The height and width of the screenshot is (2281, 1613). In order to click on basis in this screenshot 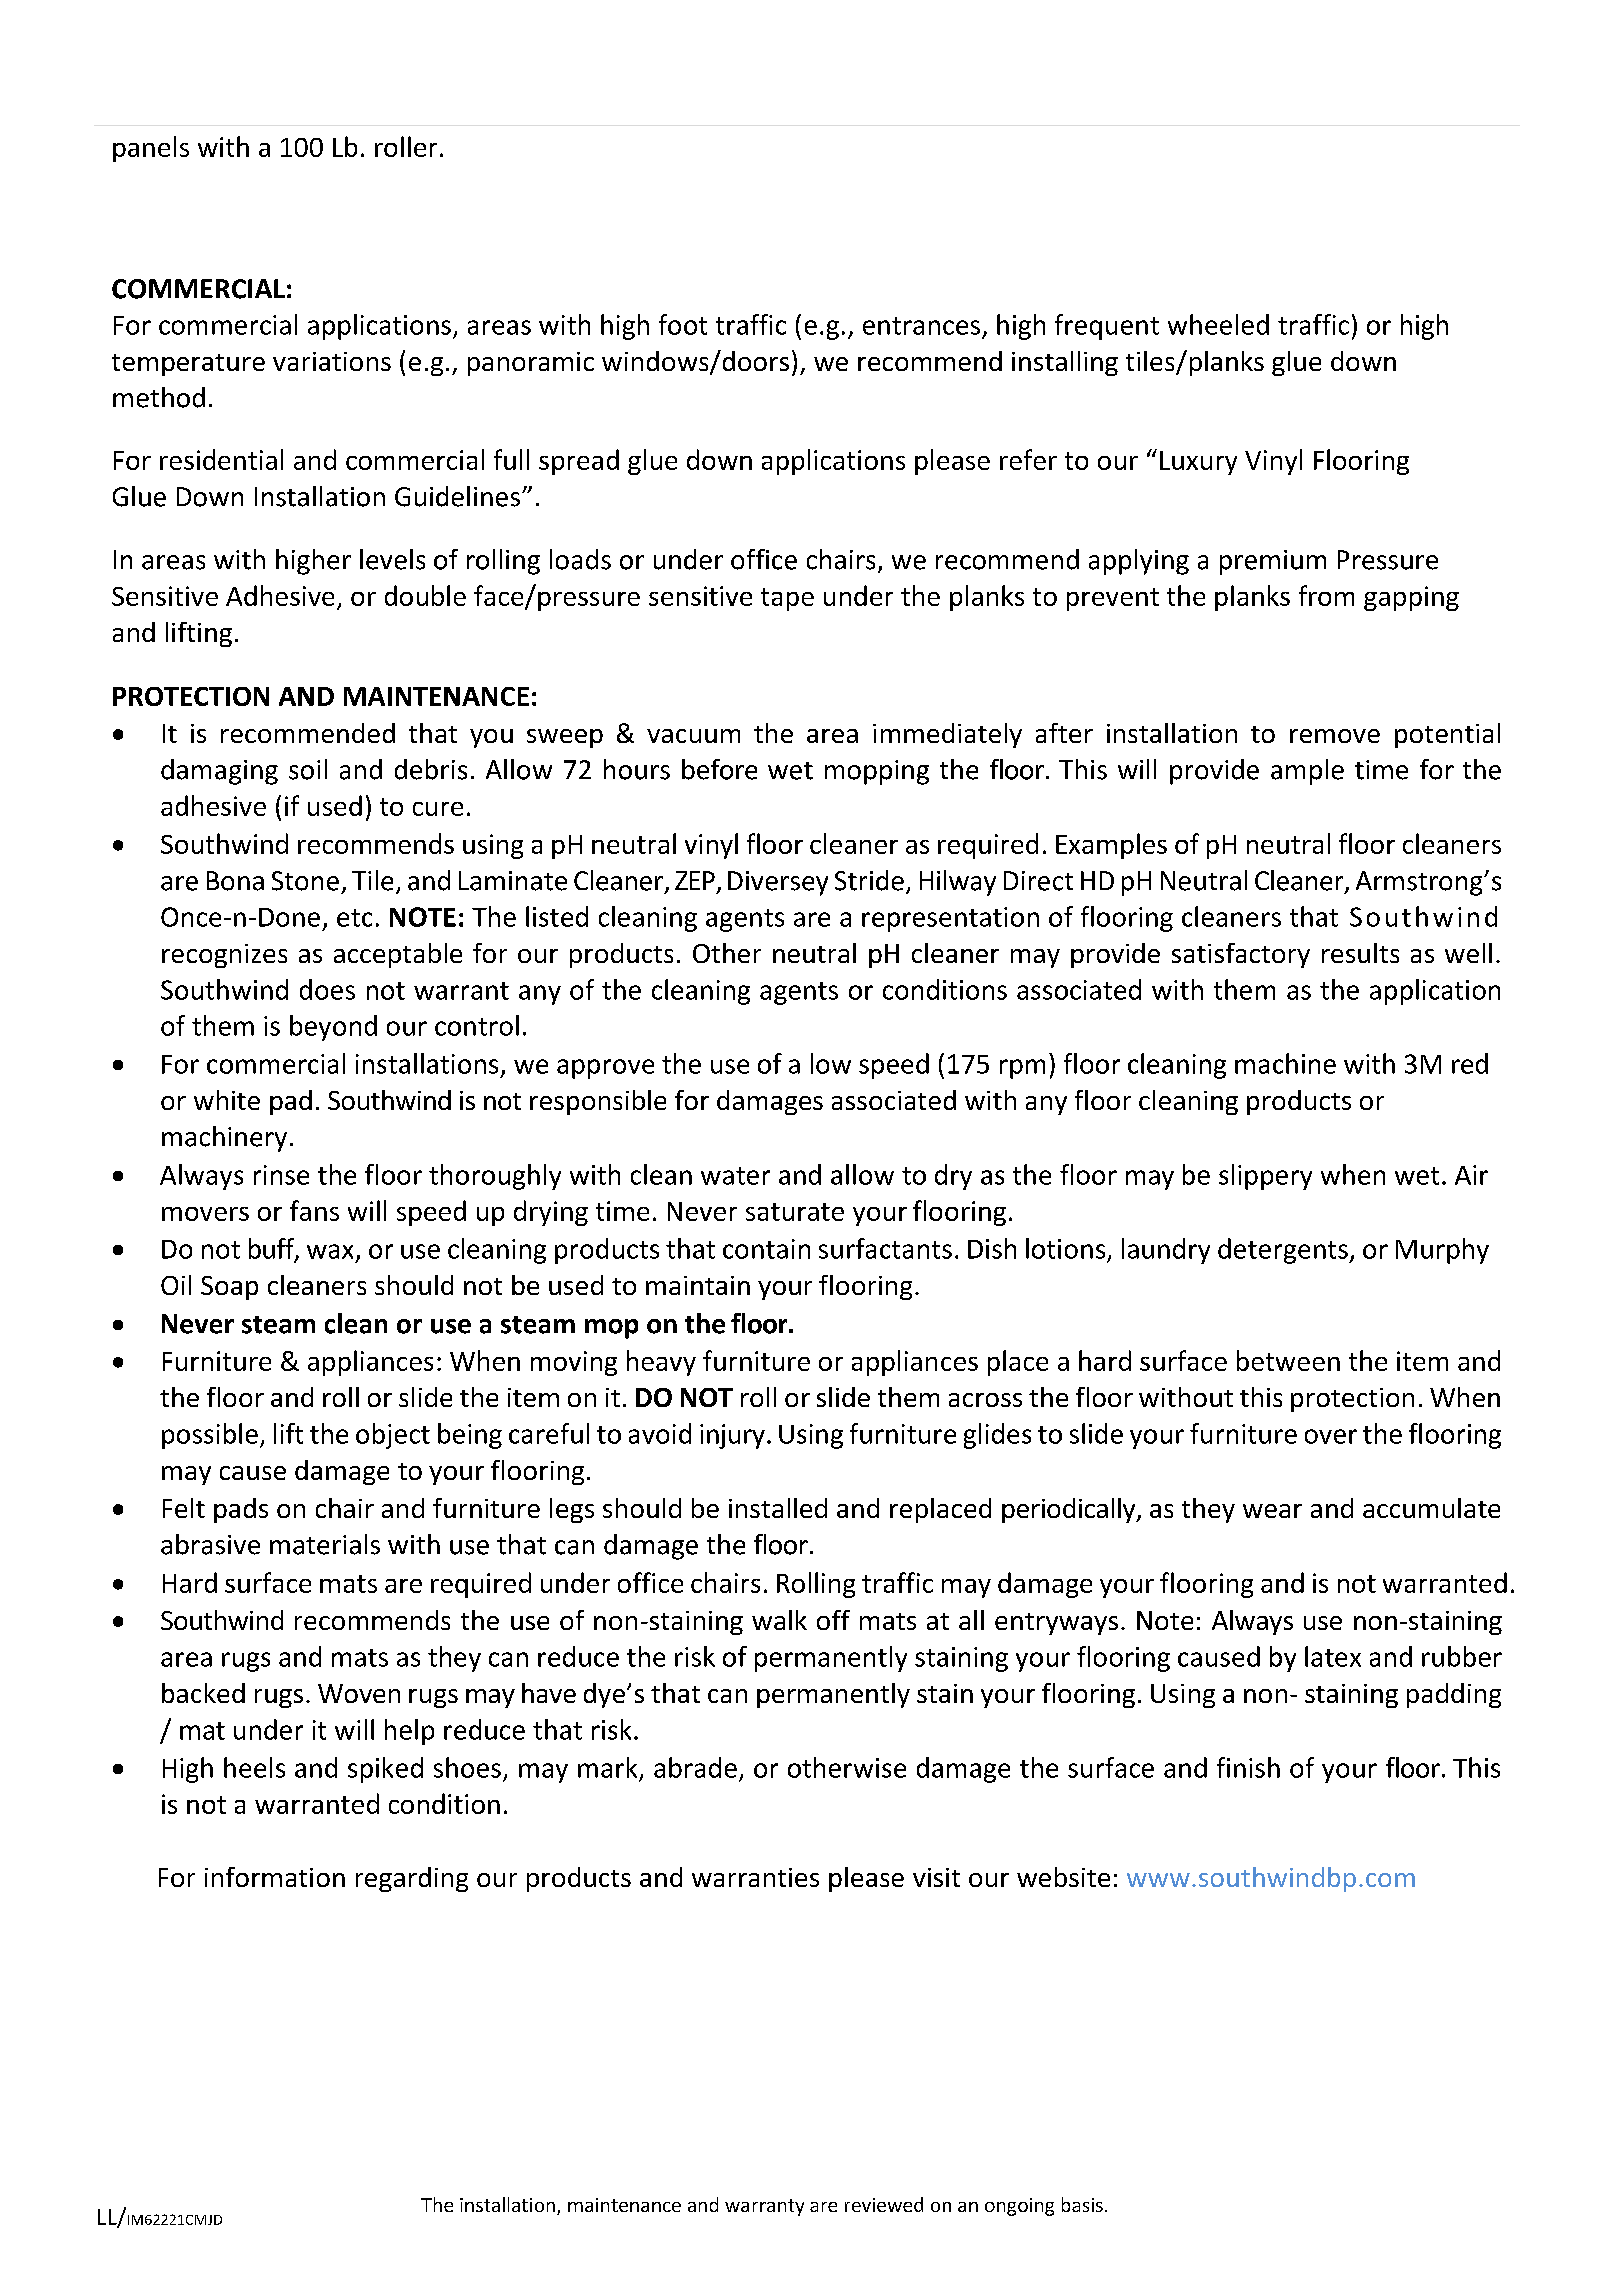, I will do `click(1082, 2204)`.
